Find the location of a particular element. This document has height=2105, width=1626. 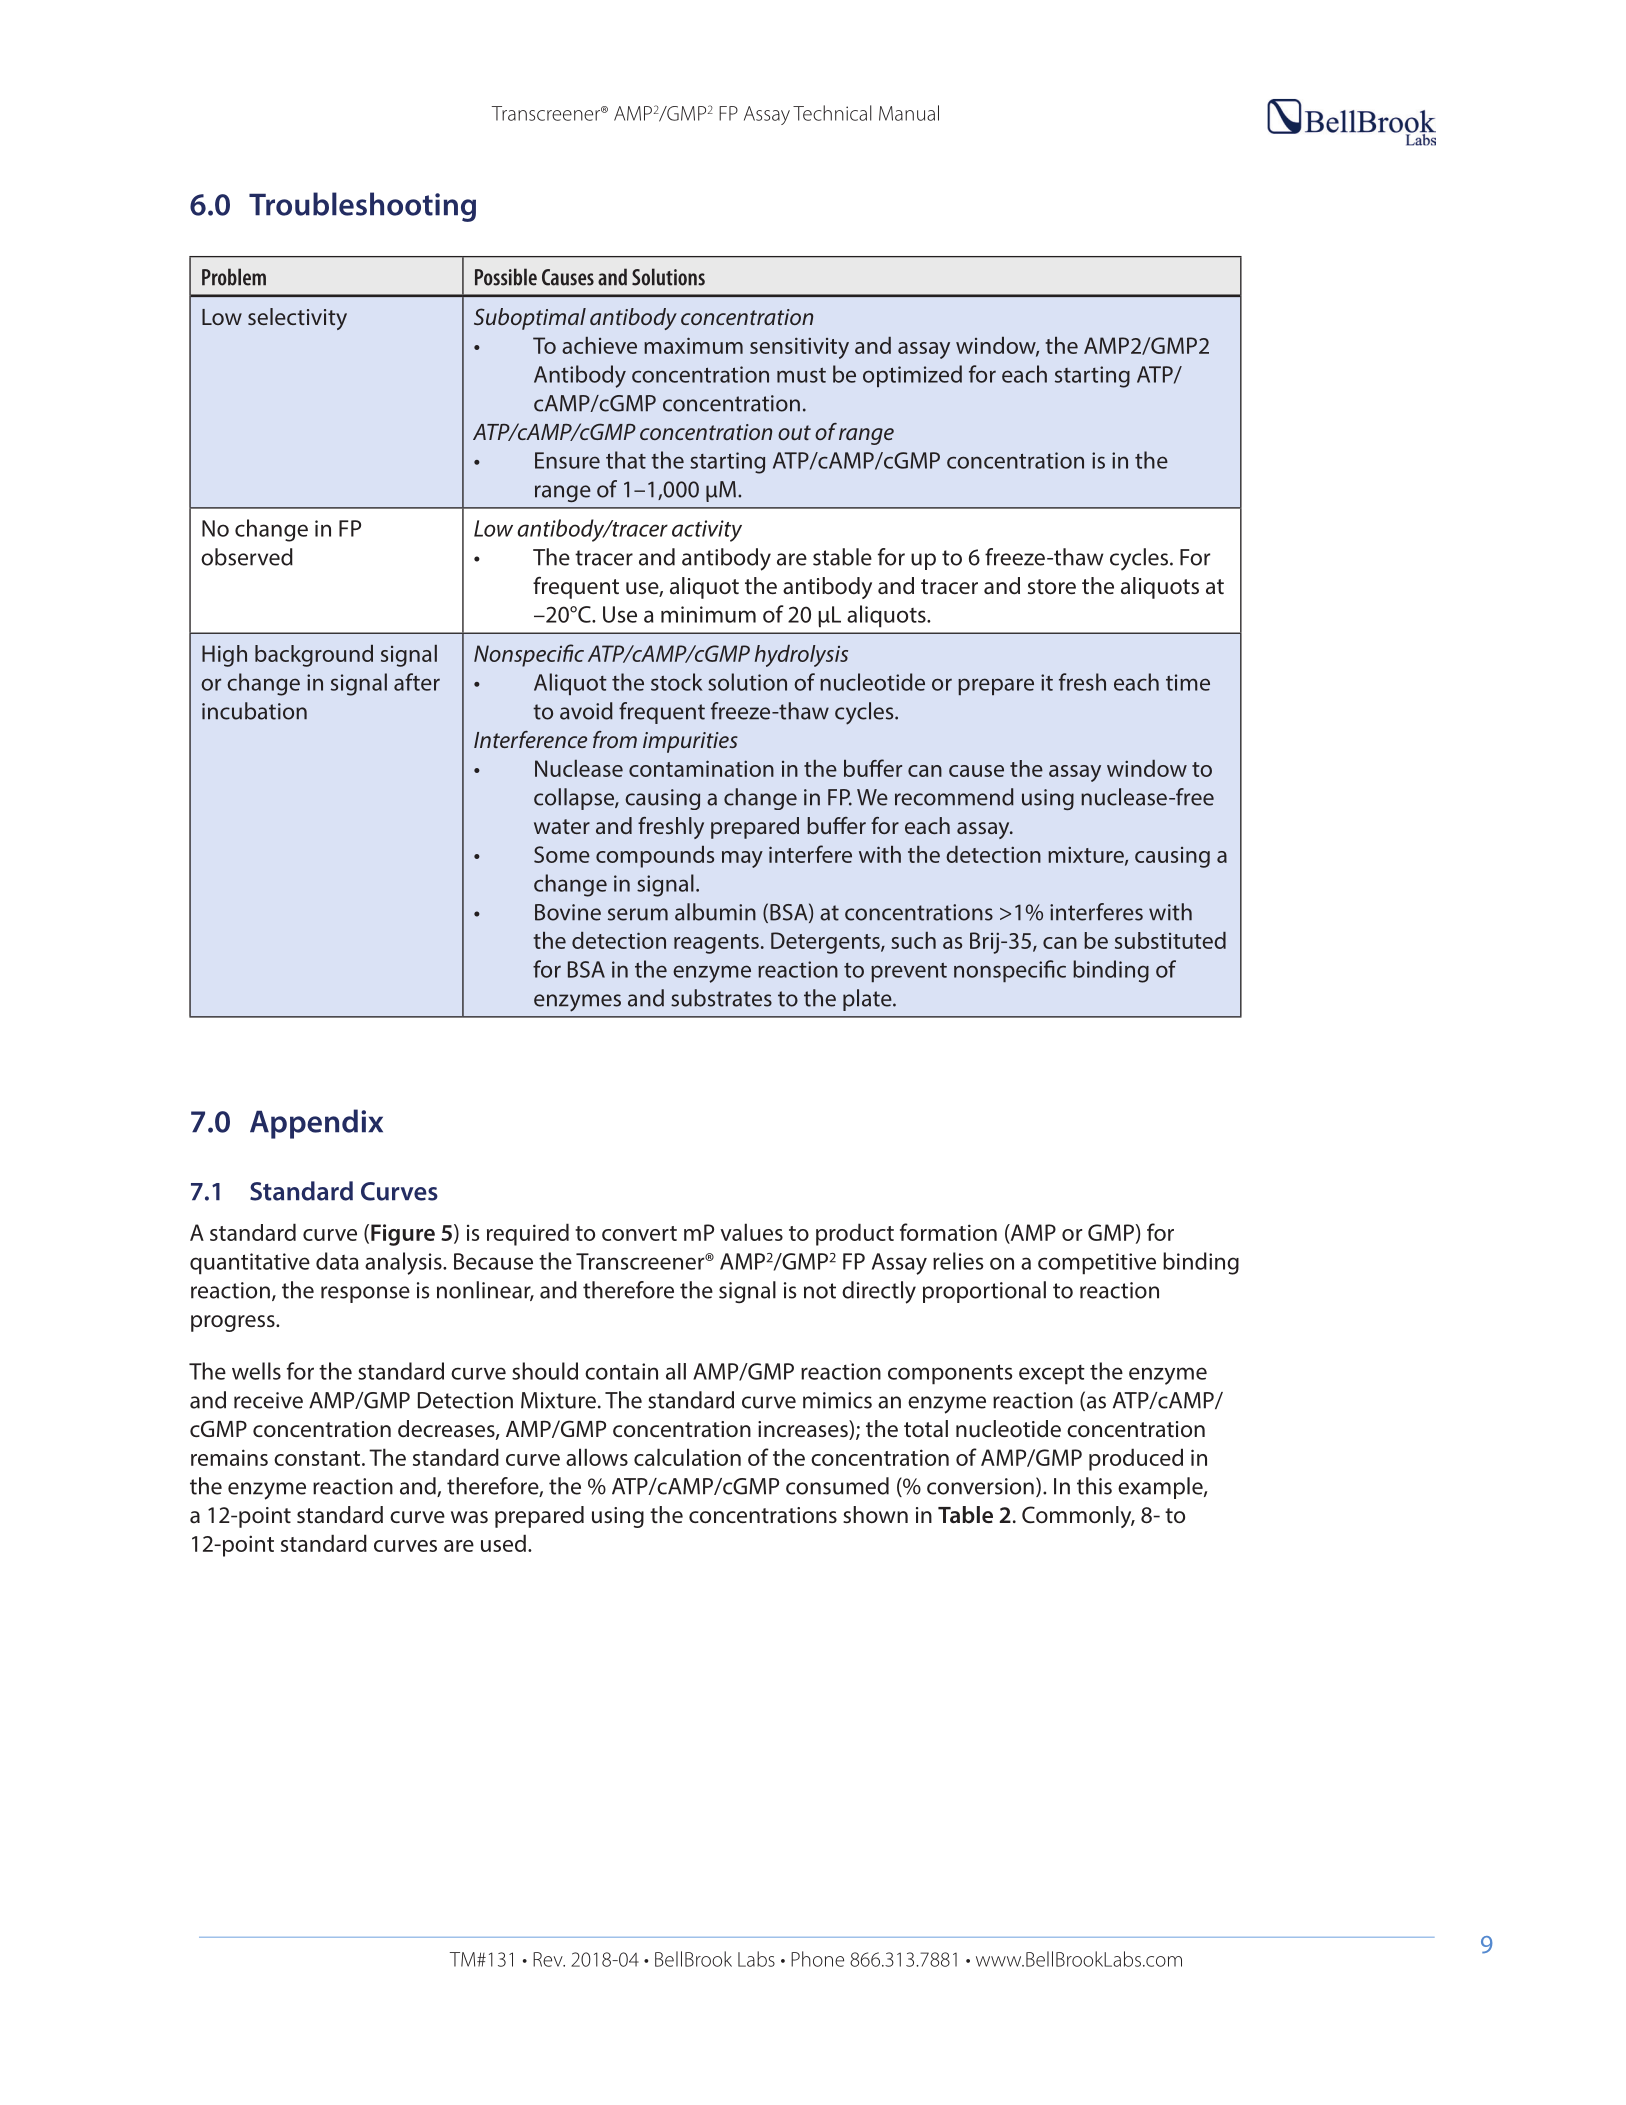

substrates is located at coordinates (721, 998).
